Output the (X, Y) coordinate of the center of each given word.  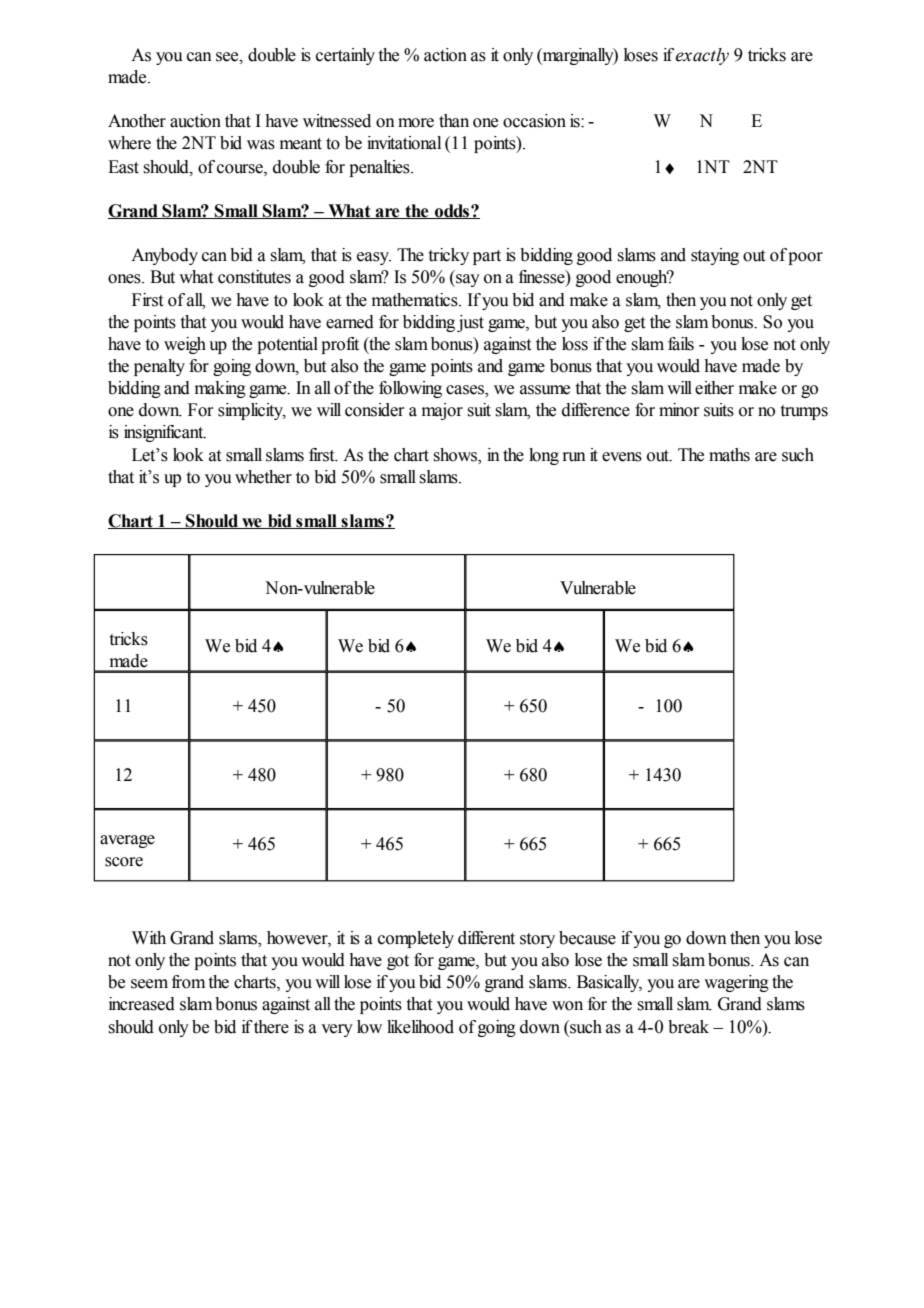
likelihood (420, 1027)
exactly (702, 56)
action (445, 55)
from (188, 982)
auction (195, 121)
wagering (736, 983)
